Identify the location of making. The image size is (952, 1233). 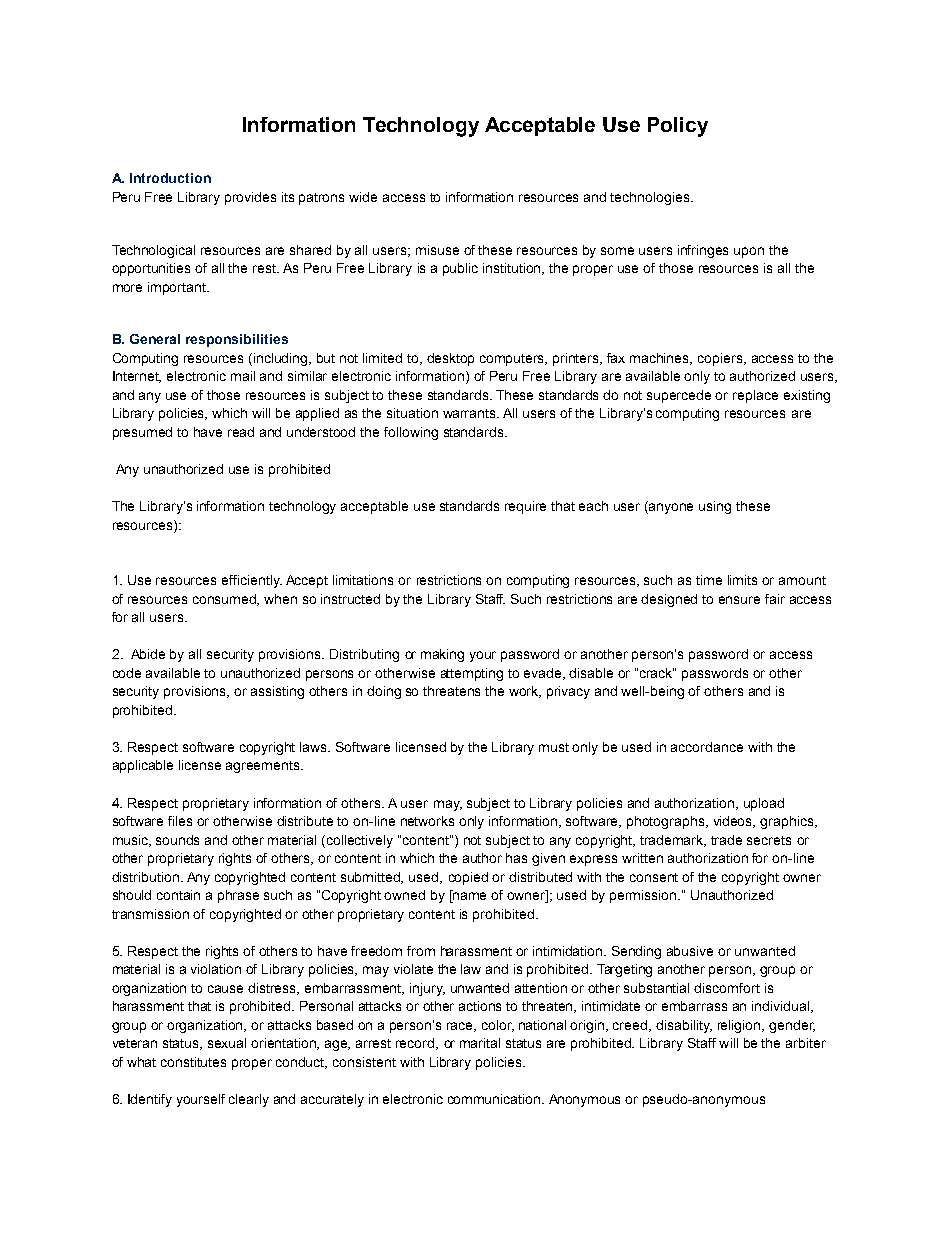
(442, 655).
